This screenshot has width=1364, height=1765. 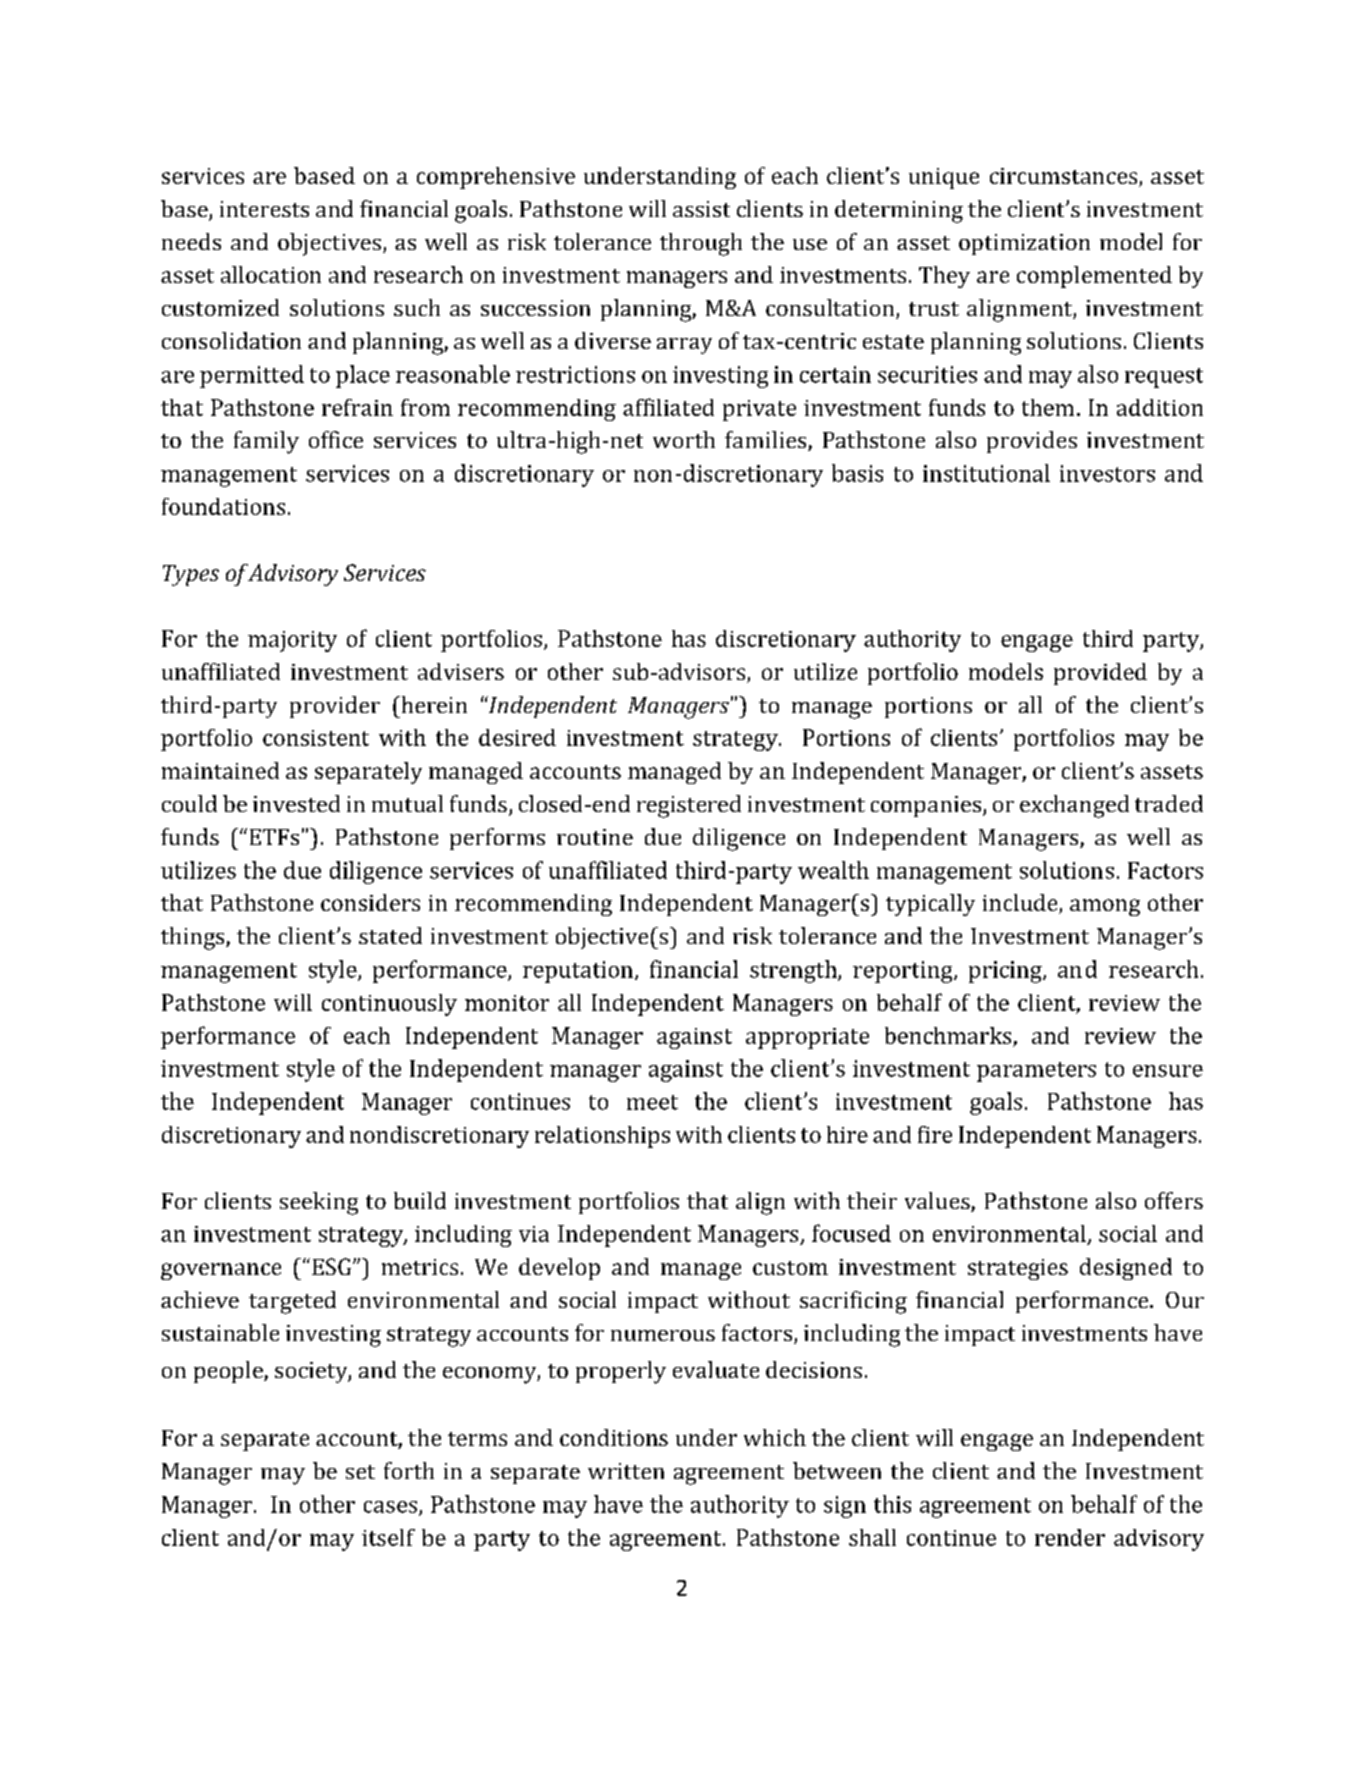 I want to click on interests, so click(x=264, y=209).
